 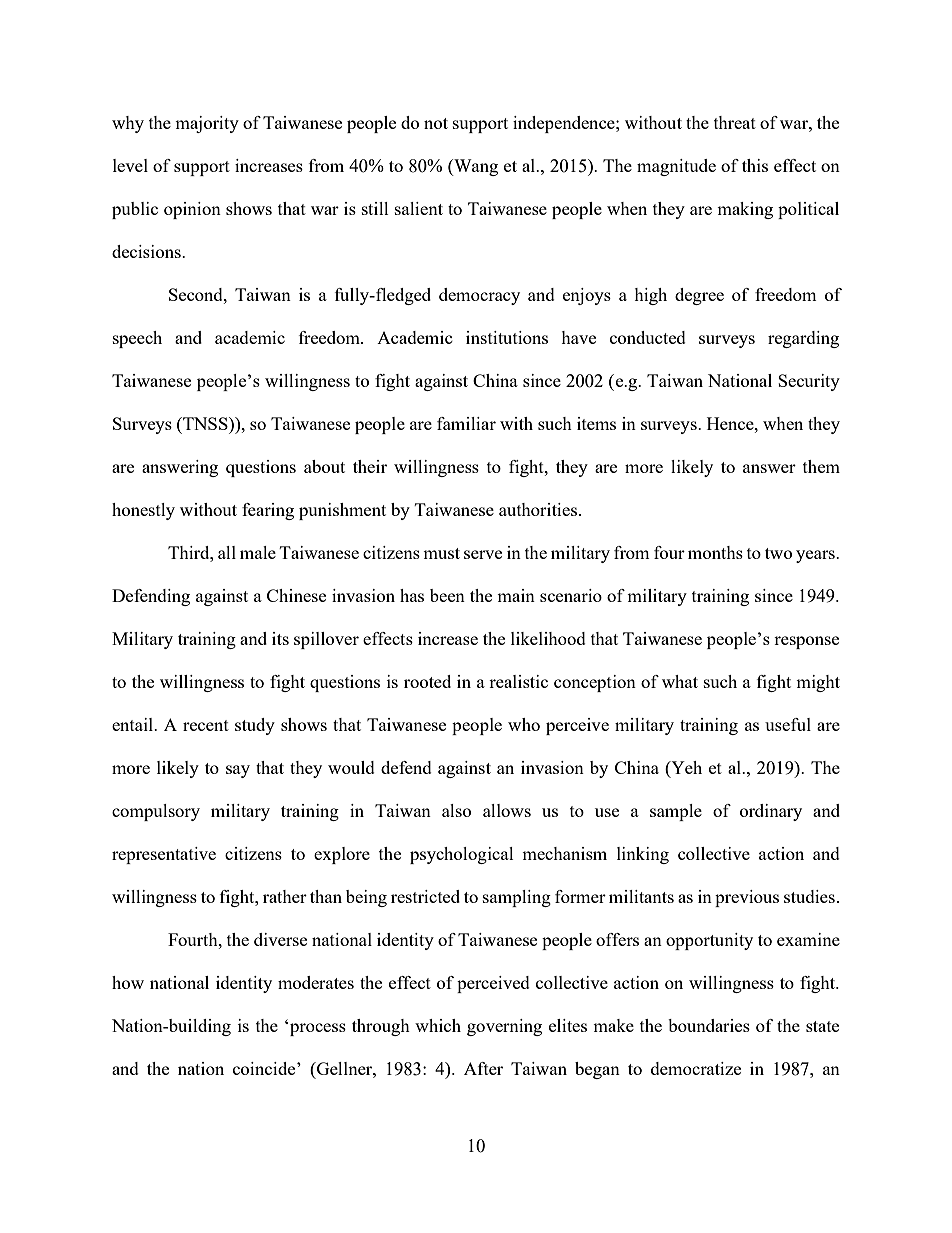 I want to click on majority, so click(x=207, y=124).
